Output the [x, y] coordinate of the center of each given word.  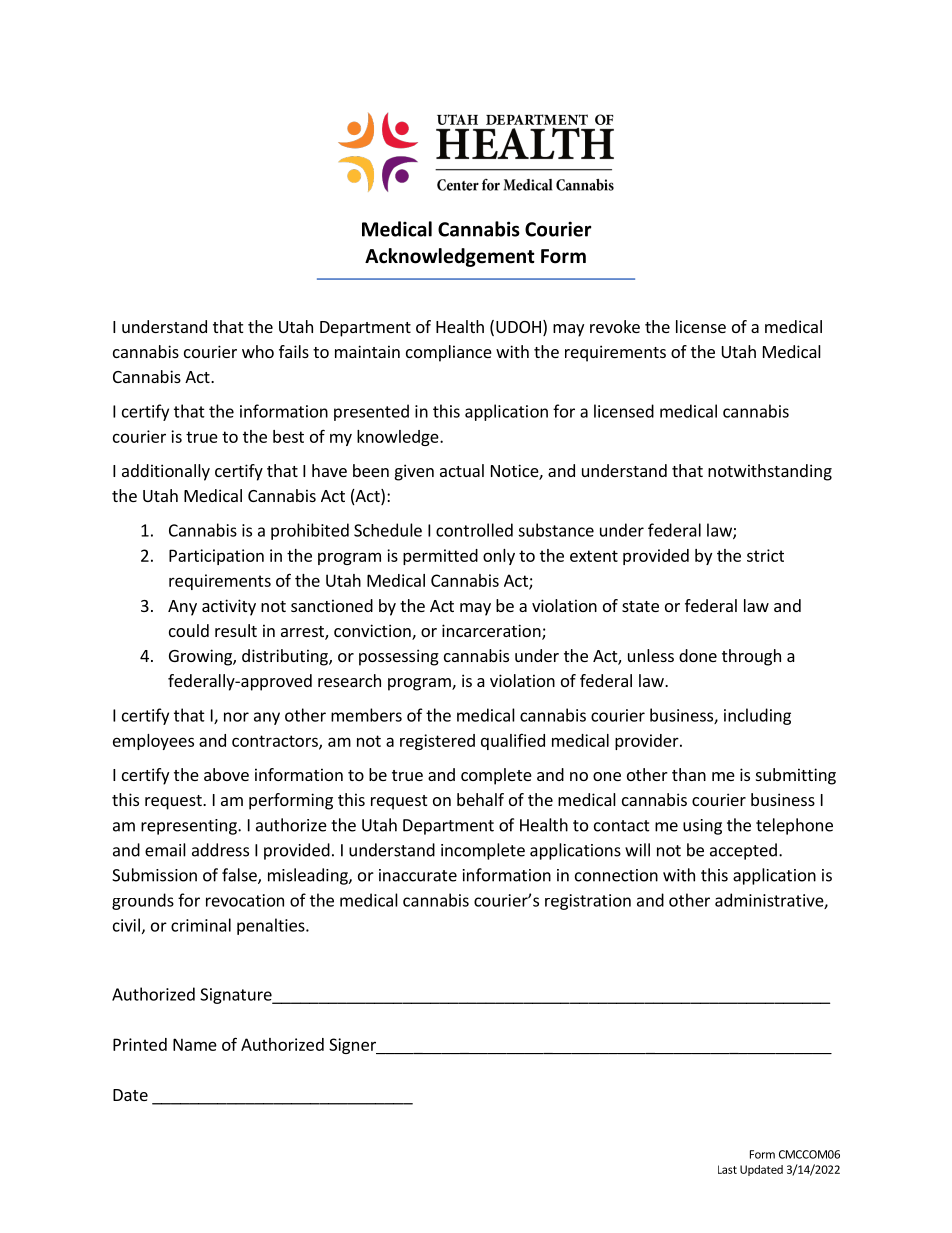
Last [727, 1169]
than [689, 774]
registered [437, 742]
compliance [449, 353]
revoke [615, 326]
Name [195, 1044]
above [226, 774]
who [258, 351]
